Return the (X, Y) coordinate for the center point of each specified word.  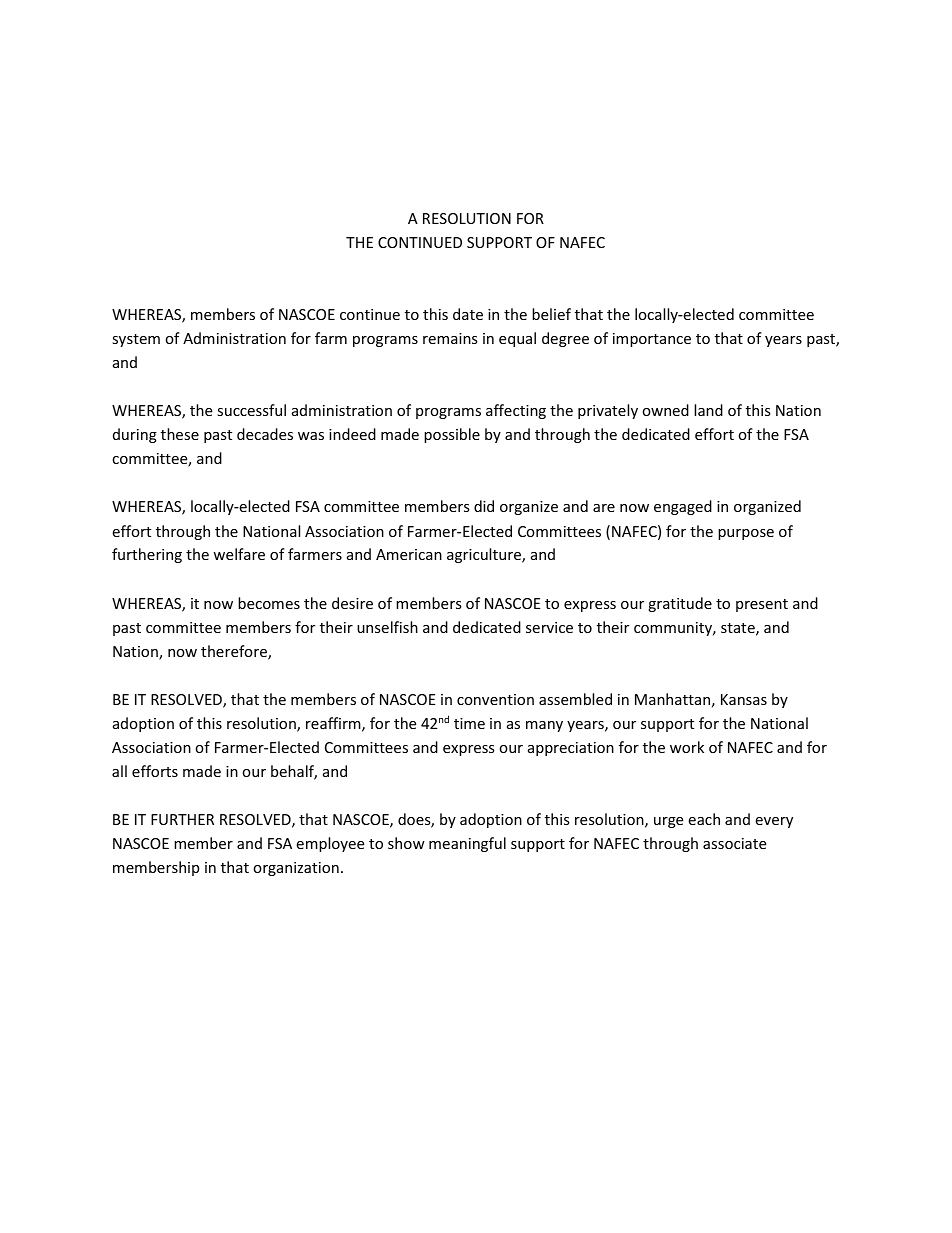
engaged (683, 507)
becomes (269, 603)
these (180, 434)
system (136, 340)
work (687, 747)
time (469, 723)
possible (452, 435)
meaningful (467, 844)
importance (652, 340)
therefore (235, 652)
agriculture (485, 555)
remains (450, 338)
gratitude (680, 604)
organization (296, 869)
